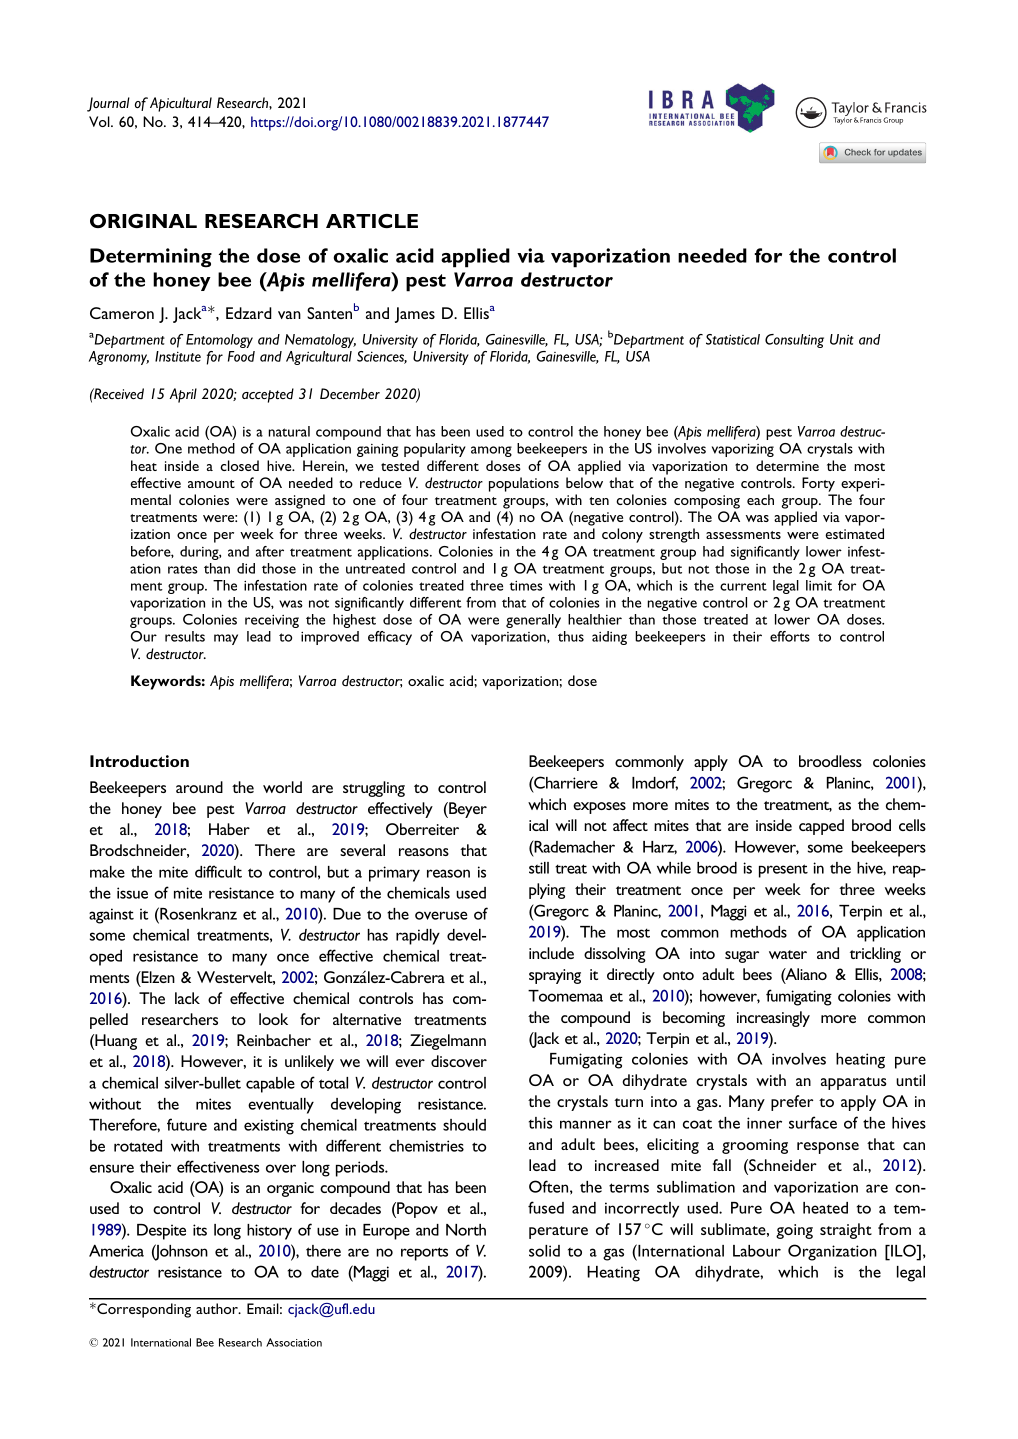 Image resolution: width=1018 pixels, height=1439 pixels. I want to click on ARTICLE, so click(372, 221).
